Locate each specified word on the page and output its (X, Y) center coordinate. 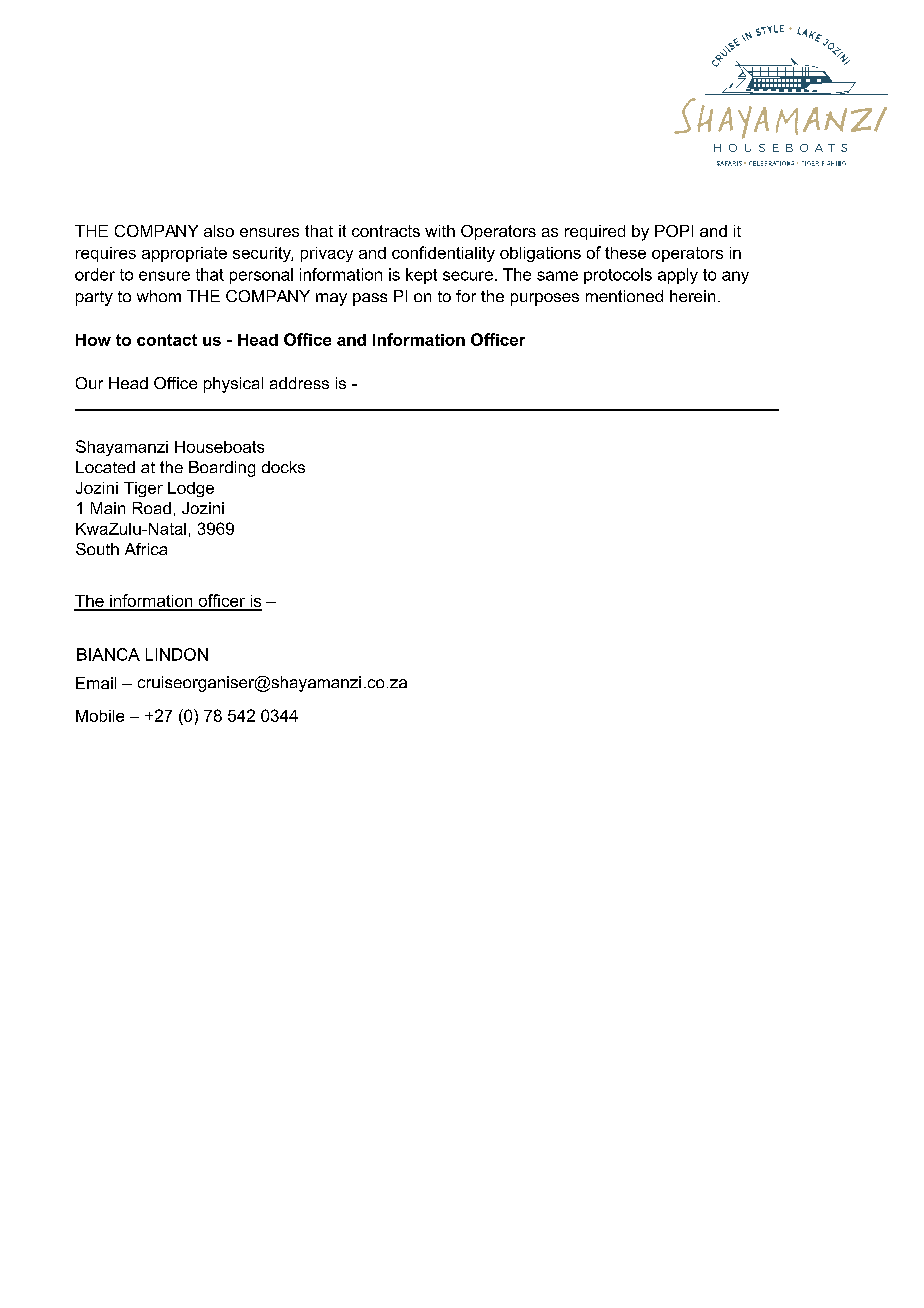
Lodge (191, 489)
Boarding (222, 469)
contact (167, 340)
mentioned (624, 296)
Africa (146, 549)
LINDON (177, 654)
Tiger (143, 489)
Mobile (100, 716)
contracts (386, 231)
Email (96, 683)
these (625, 253)
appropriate (184, 254)
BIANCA (108, 654)
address (299, 383)
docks (283, 467)
